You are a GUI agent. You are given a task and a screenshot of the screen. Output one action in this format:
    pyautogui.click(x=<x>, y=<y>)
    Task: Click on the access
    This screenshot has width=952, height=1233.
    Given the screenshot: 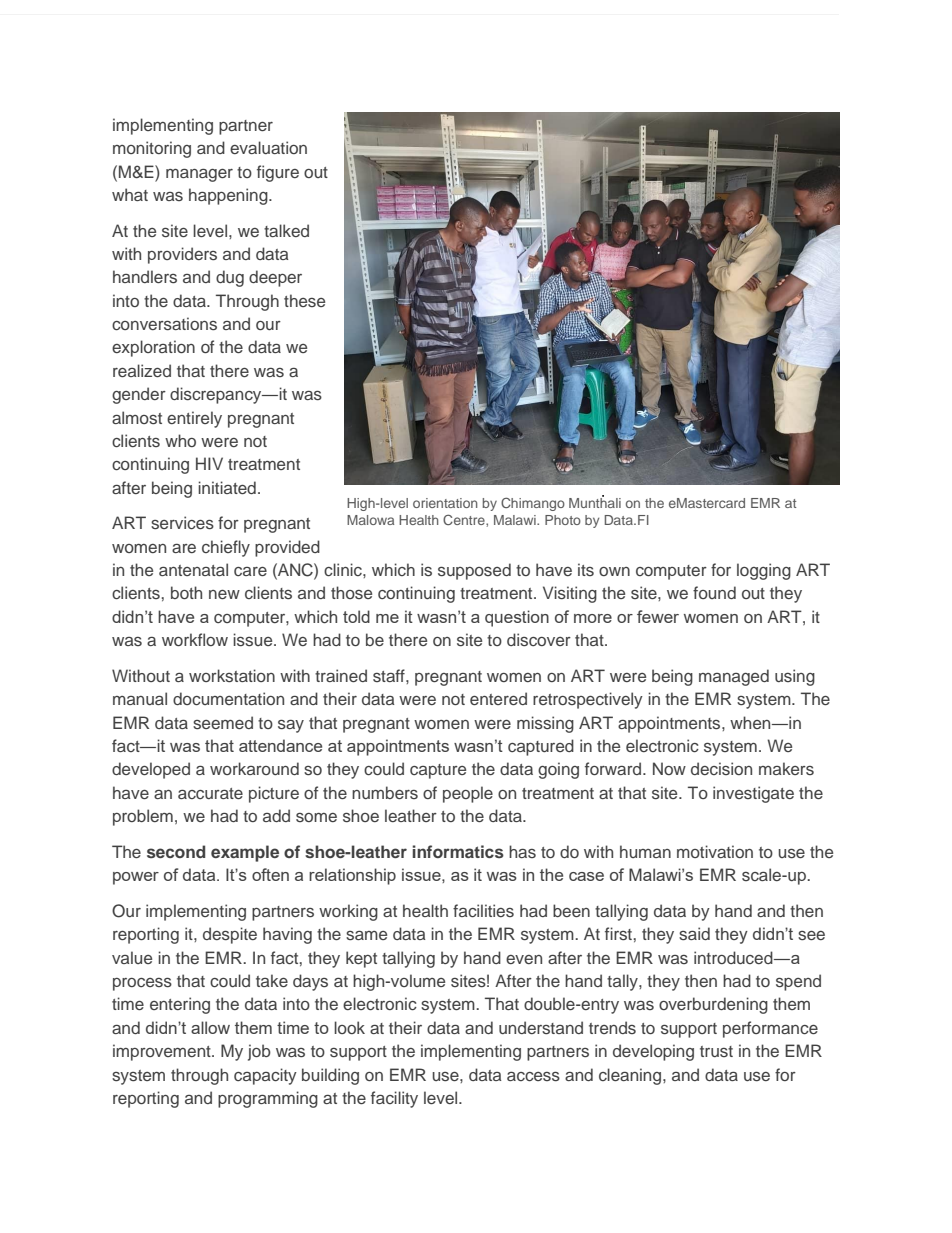 What is the action you would take?
    pyautogui.click(x=533, y=1076)
